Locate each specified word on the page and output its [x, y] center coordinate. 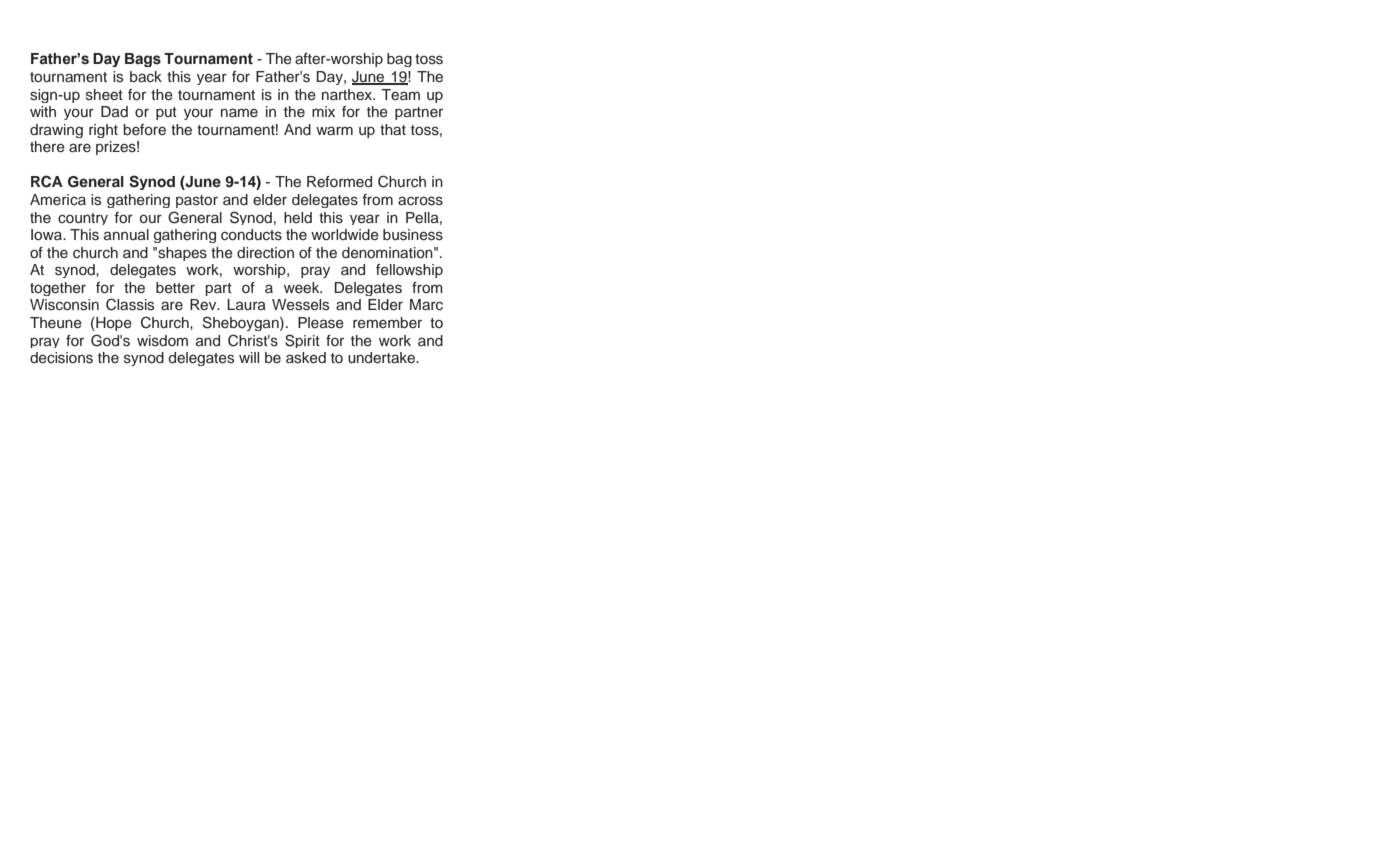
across [420, 201]
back [146, 77]
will [249, 357]
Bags [143, 60]
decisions [61, 358]
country [83, 219]
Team [400, 94]
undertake [383, 358]
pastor [197, 201]
